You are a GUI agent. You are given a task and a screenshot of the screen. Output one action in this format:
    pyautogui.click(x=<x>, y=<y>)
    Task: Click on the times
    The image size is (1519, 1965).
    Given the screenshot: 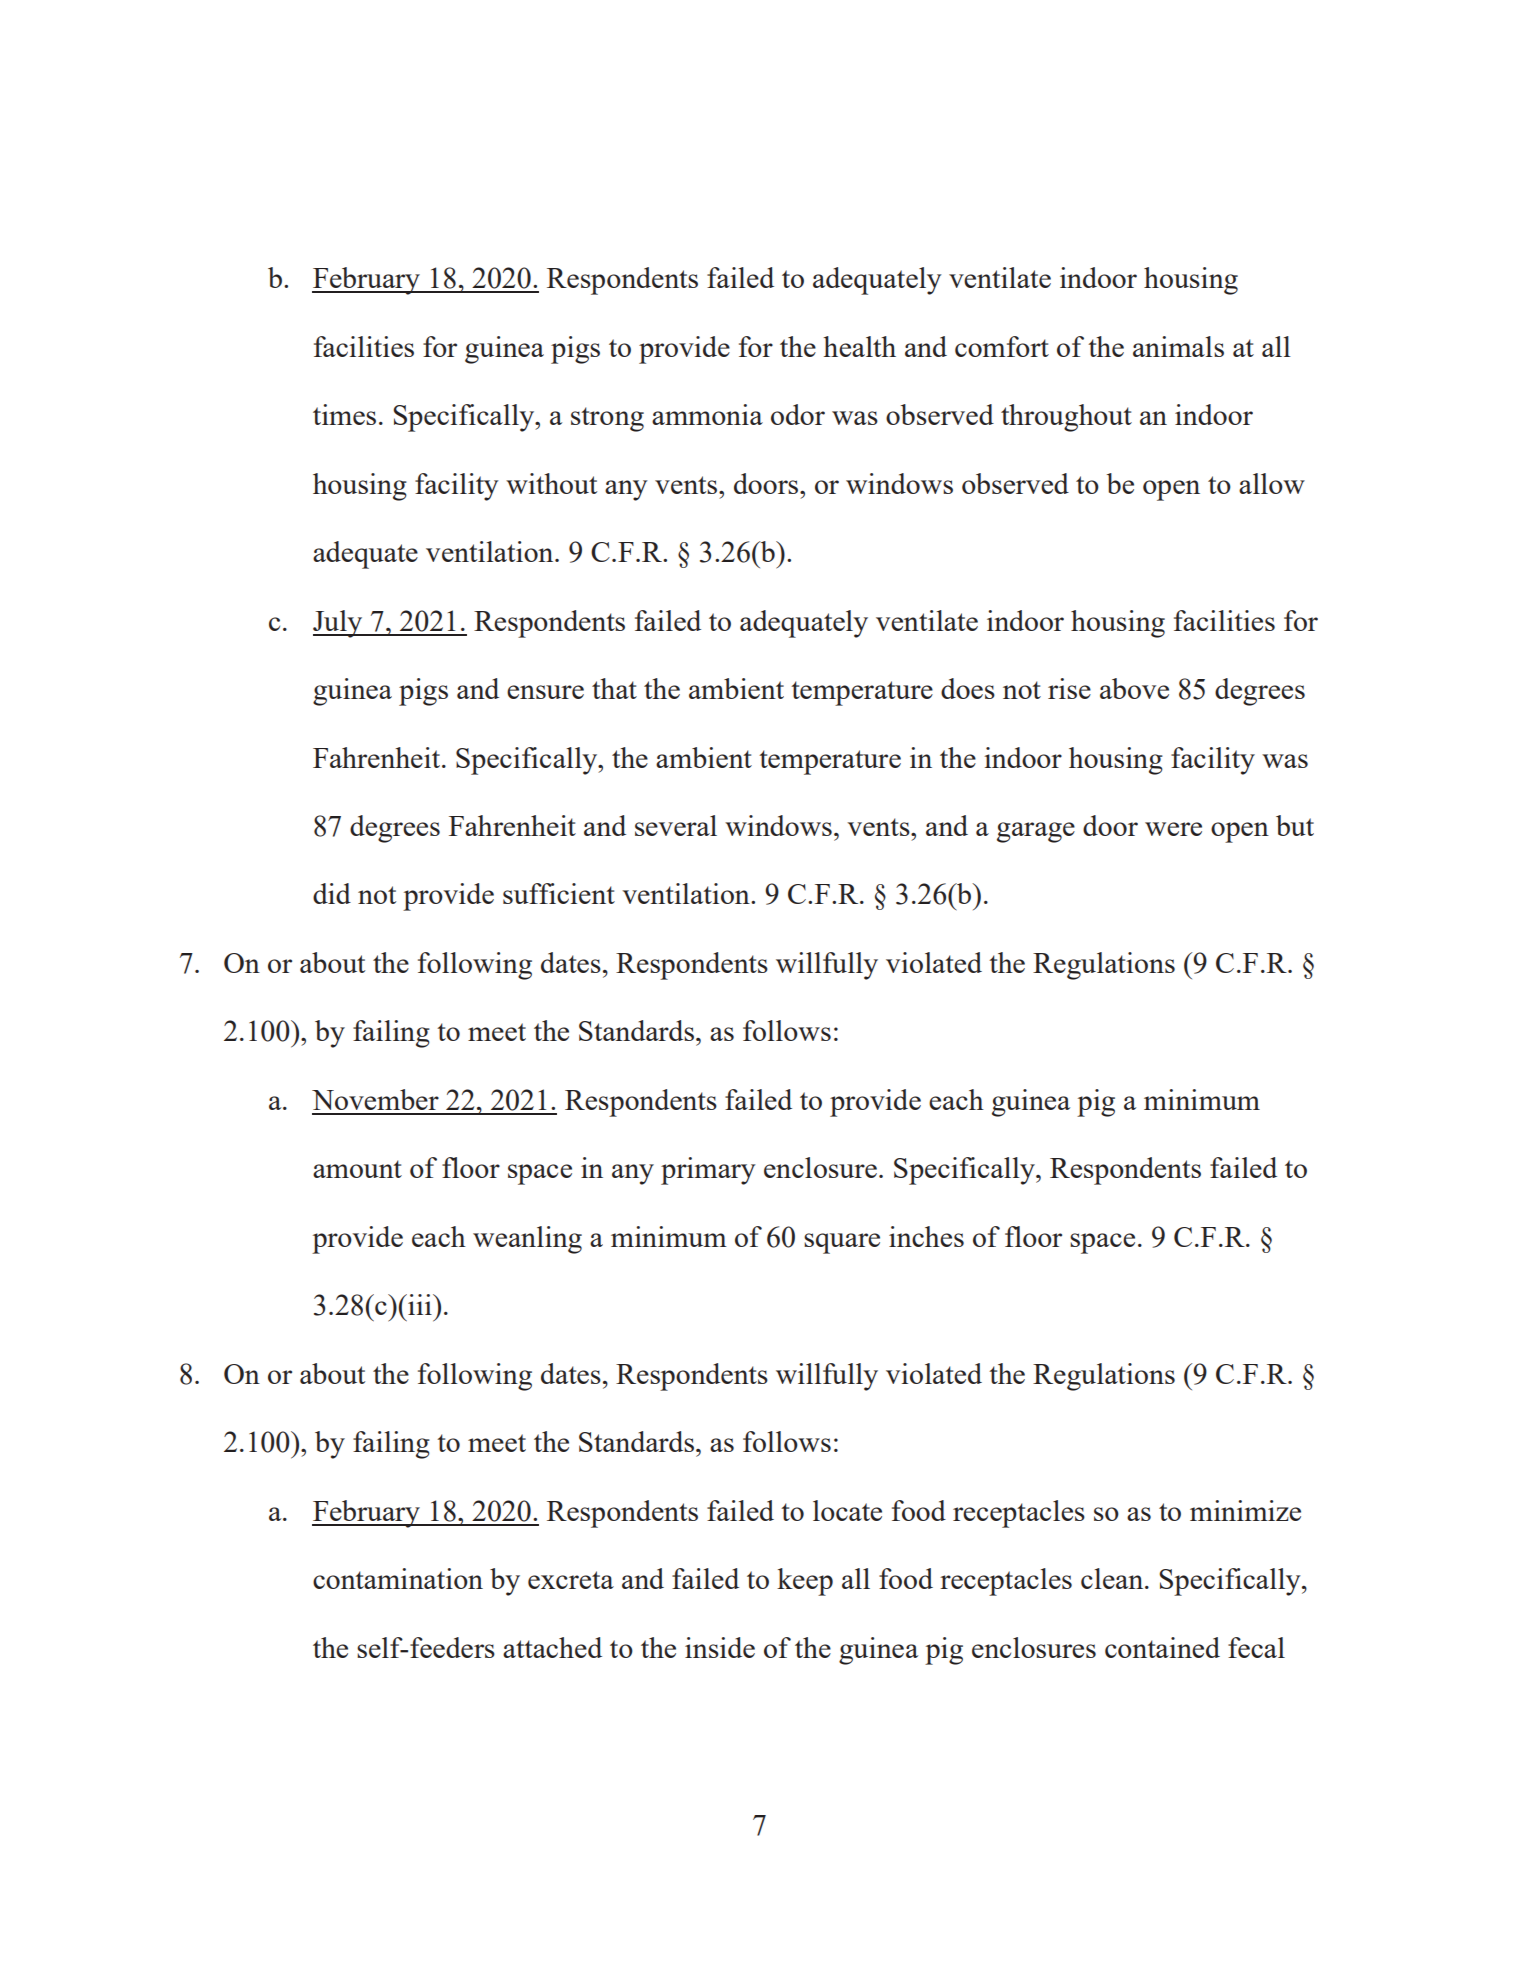 What is the action you would take?
    pyautogui.click(x=344, y=414)
